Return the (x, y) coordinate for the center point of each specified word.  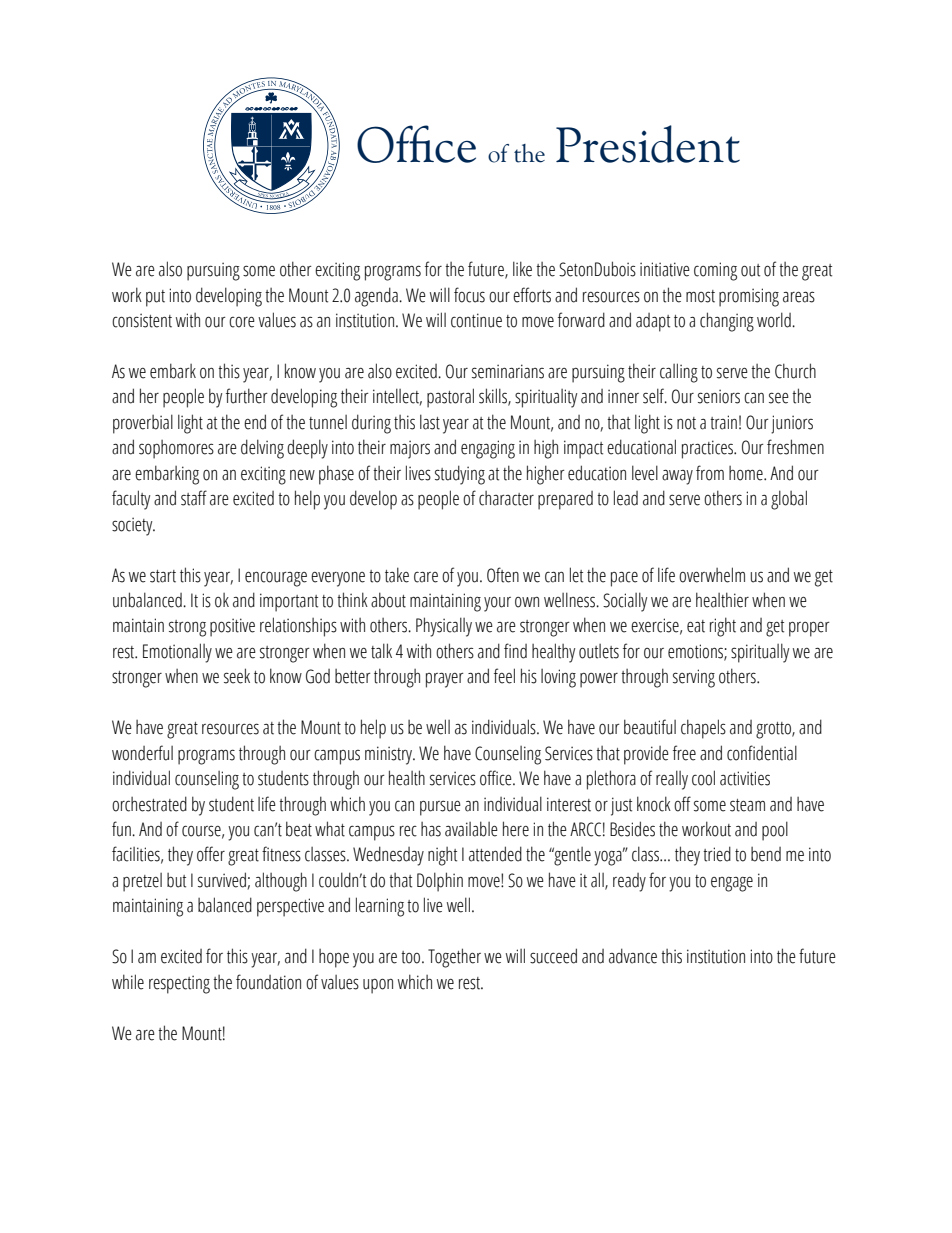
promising (749, 297)
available (471, 829)
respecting (179, 984)
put (155, 298)
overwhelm (712, 575)
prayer (445, 680)
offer (211, 854)
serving (694, 678)
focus (469, 295)
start (163, 576)
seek (237, 676)
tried (717, 854)
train (723, 422)
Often (503, 575)
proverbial (143, 424)
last (430, 422)
